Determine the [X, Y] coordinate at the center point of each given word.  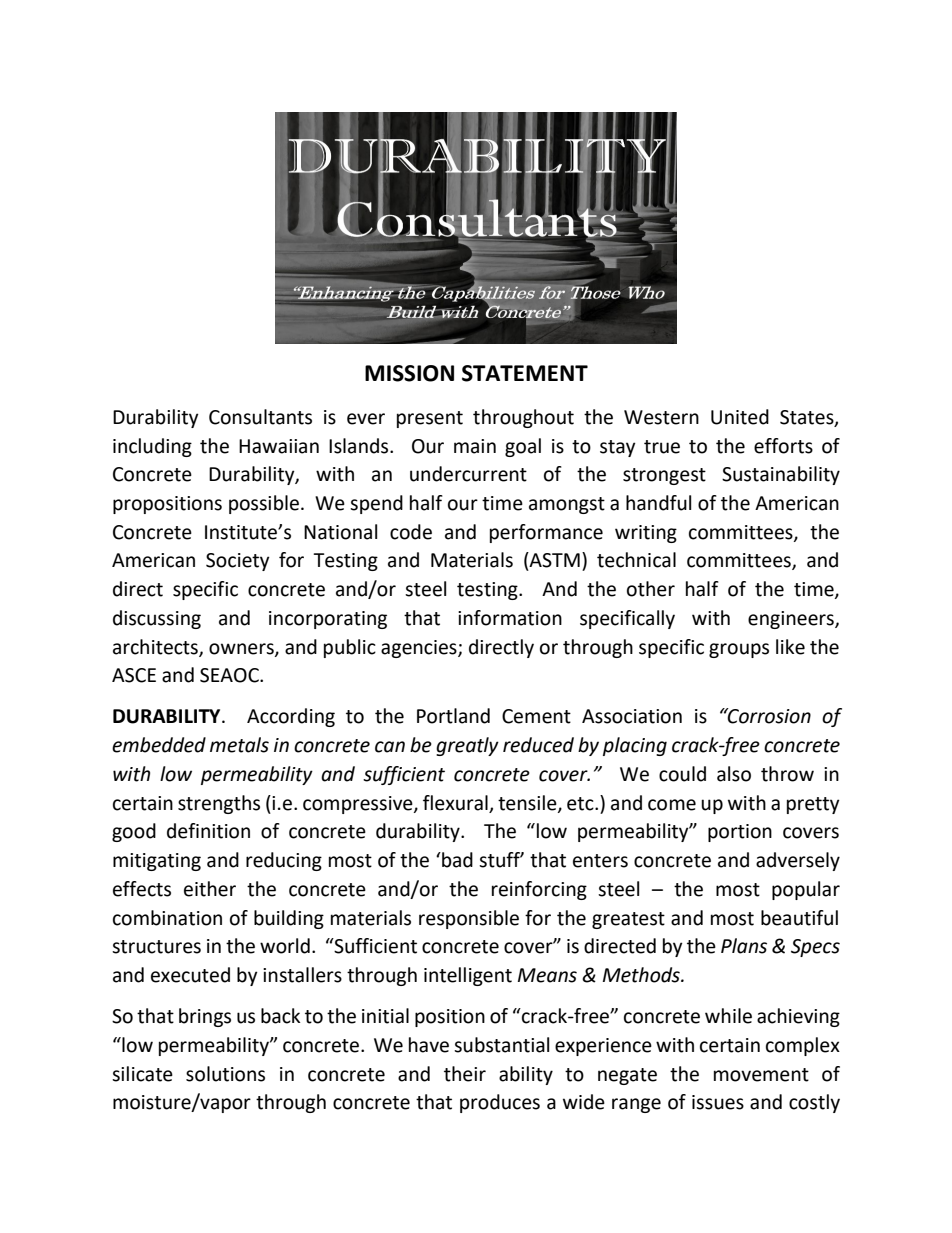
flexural [455, 803]
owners [242, 649]
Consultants [260, 417]
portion [740, 833]
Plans [744, 946]
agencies [420, 649]
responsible [469, 919]
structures [156, 947]
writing [646, 534]
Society [238, 562]
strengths [219, 804]
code [411, 532]
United [740, 417]
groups [739, 650]
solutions [225, 1074]
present [430, 419]
